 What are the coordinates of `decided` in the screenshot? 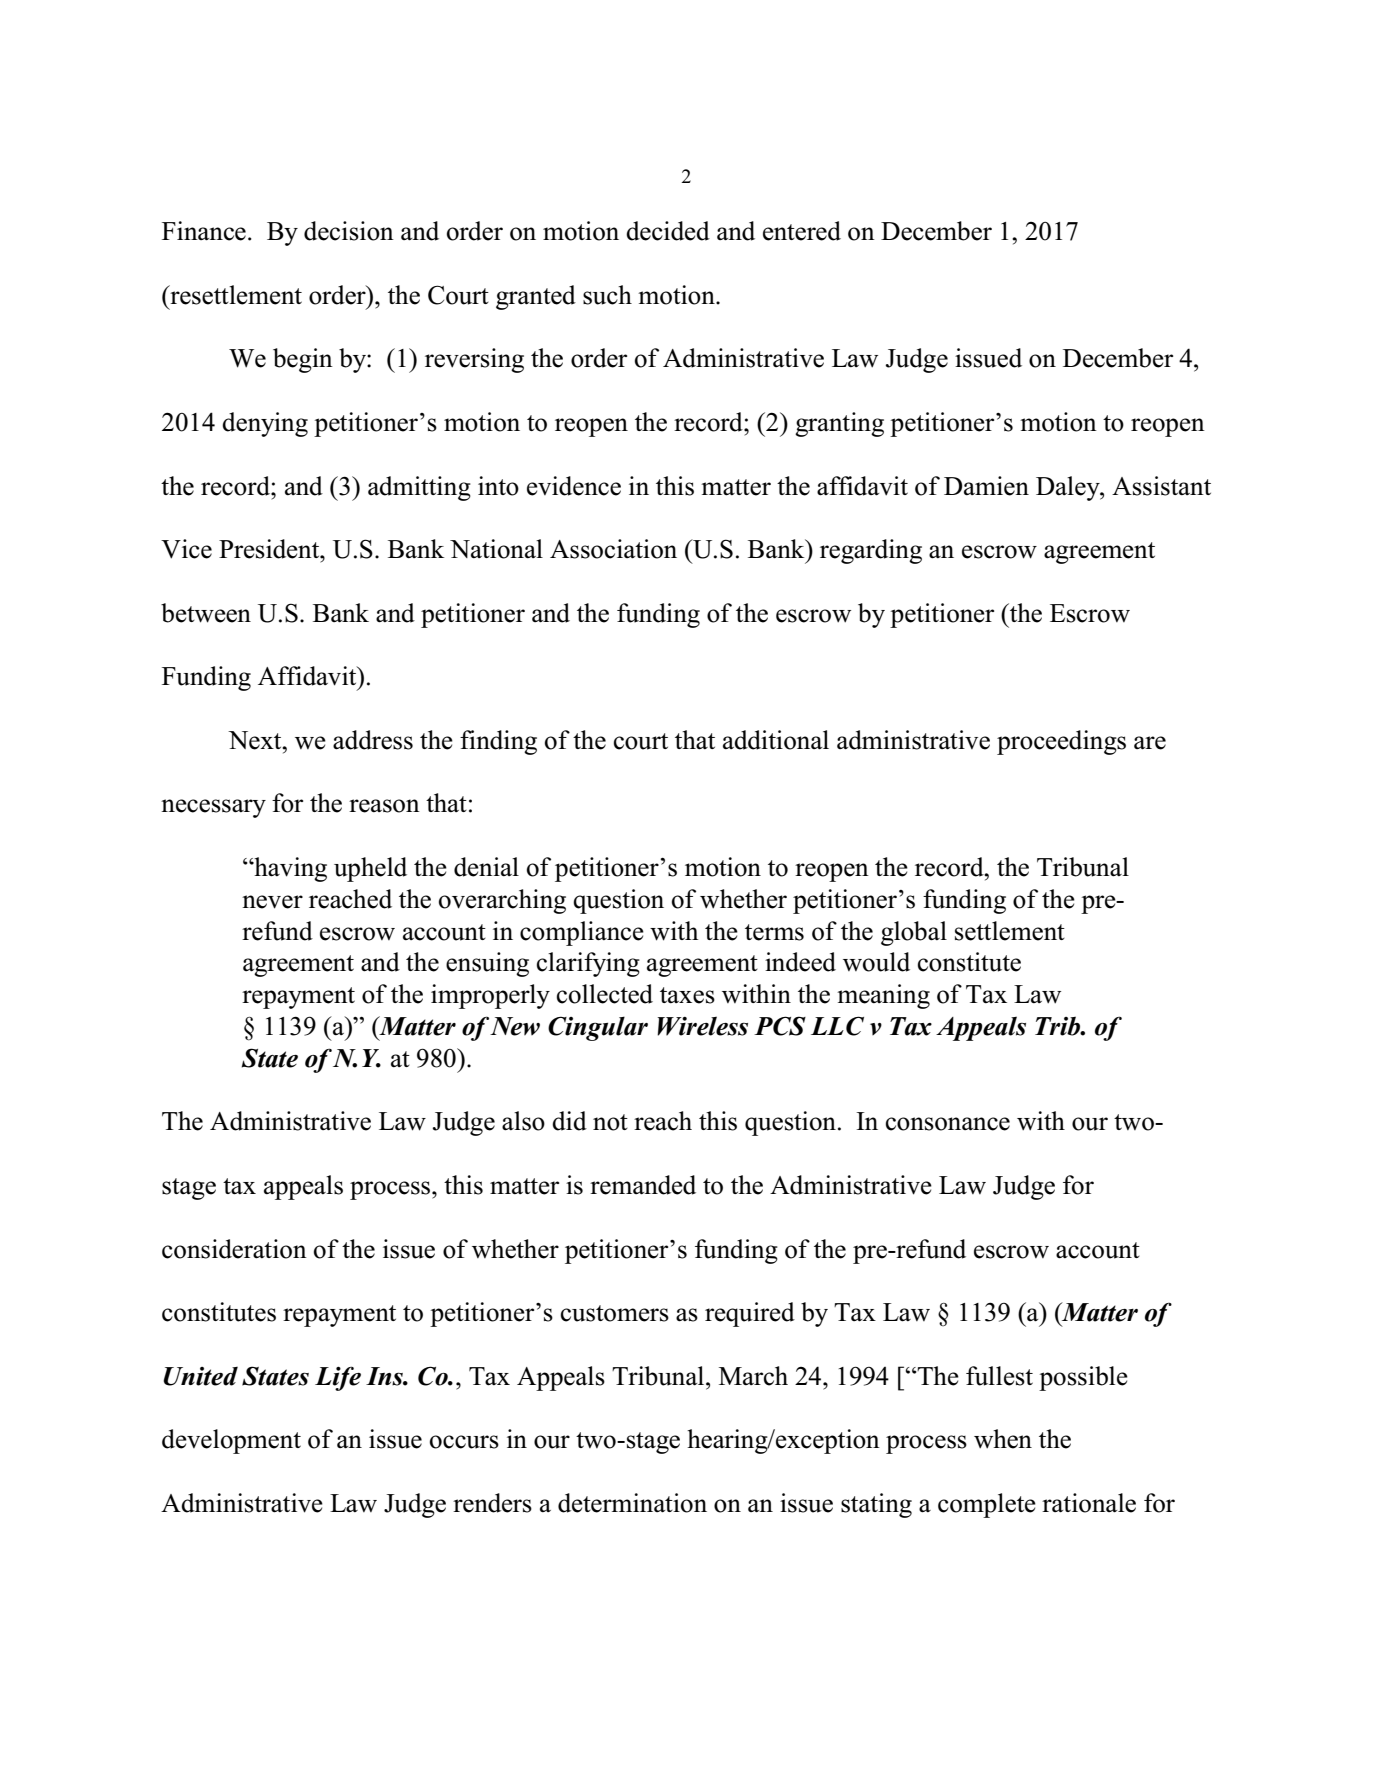 It's located at (668, 231).
